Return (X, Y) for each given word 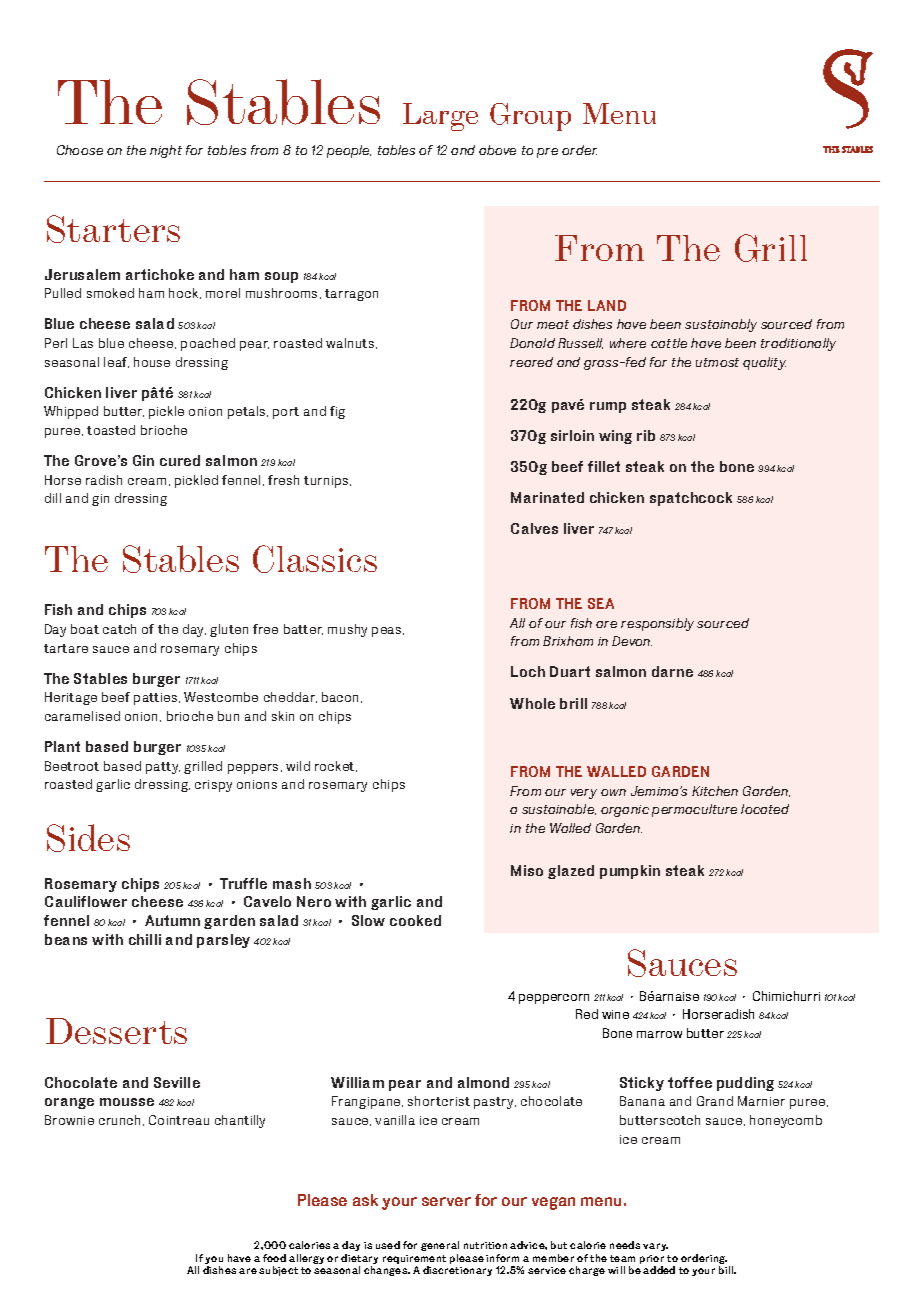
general (440, 1248)
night (166, 151)
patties (157, 699)
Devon (632, 641)
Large (440, 117)
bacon (342, 697)
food (274, 1258)
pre (547, 153)
